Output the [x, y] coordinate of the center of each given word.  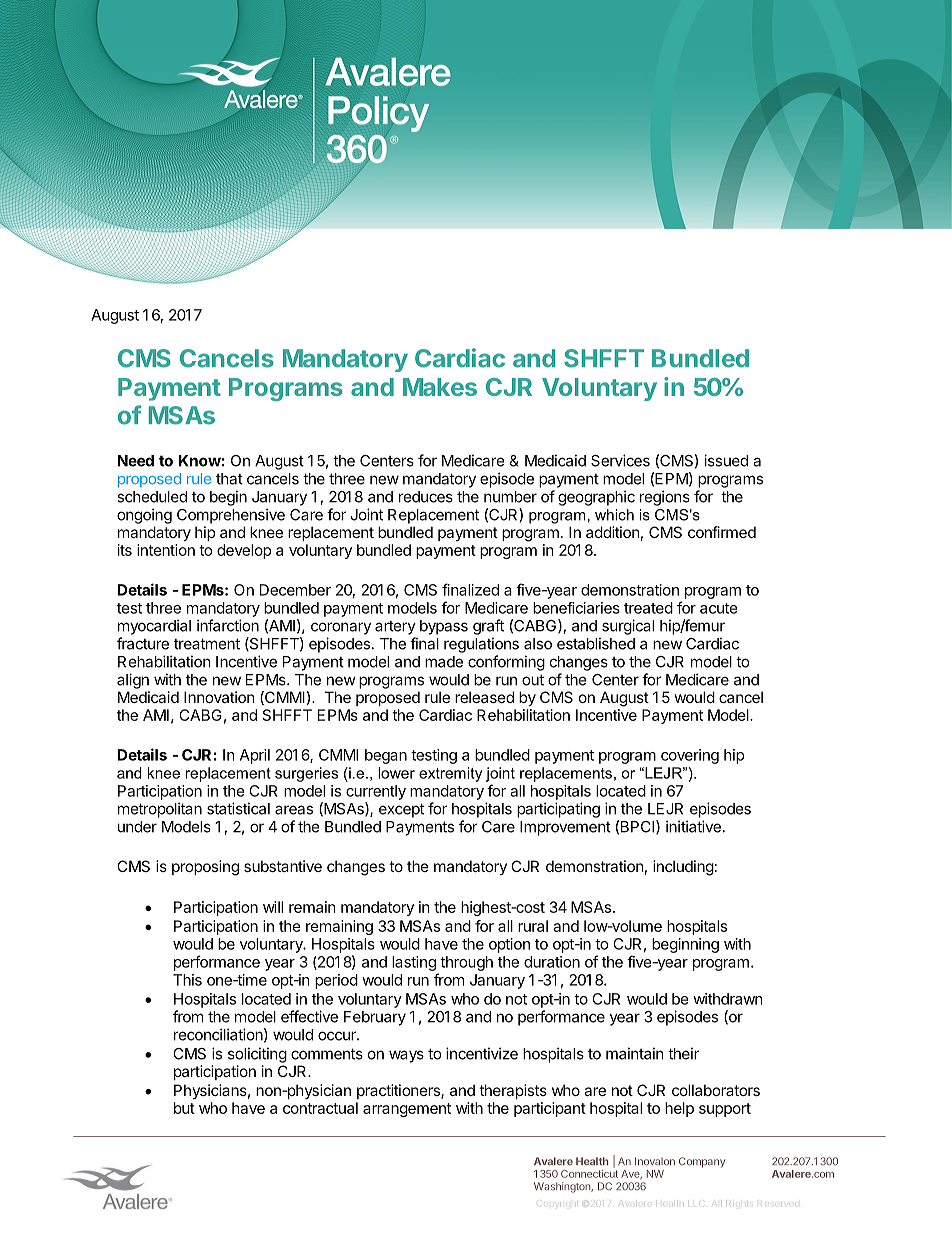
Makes [440, 387]
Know [200, 461]
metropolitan [160, 810]
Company [702, 1162]
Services [620, 460]
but [184, 1108]
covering [690, 756]
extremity [450, 774]
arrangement [407, 1110]
